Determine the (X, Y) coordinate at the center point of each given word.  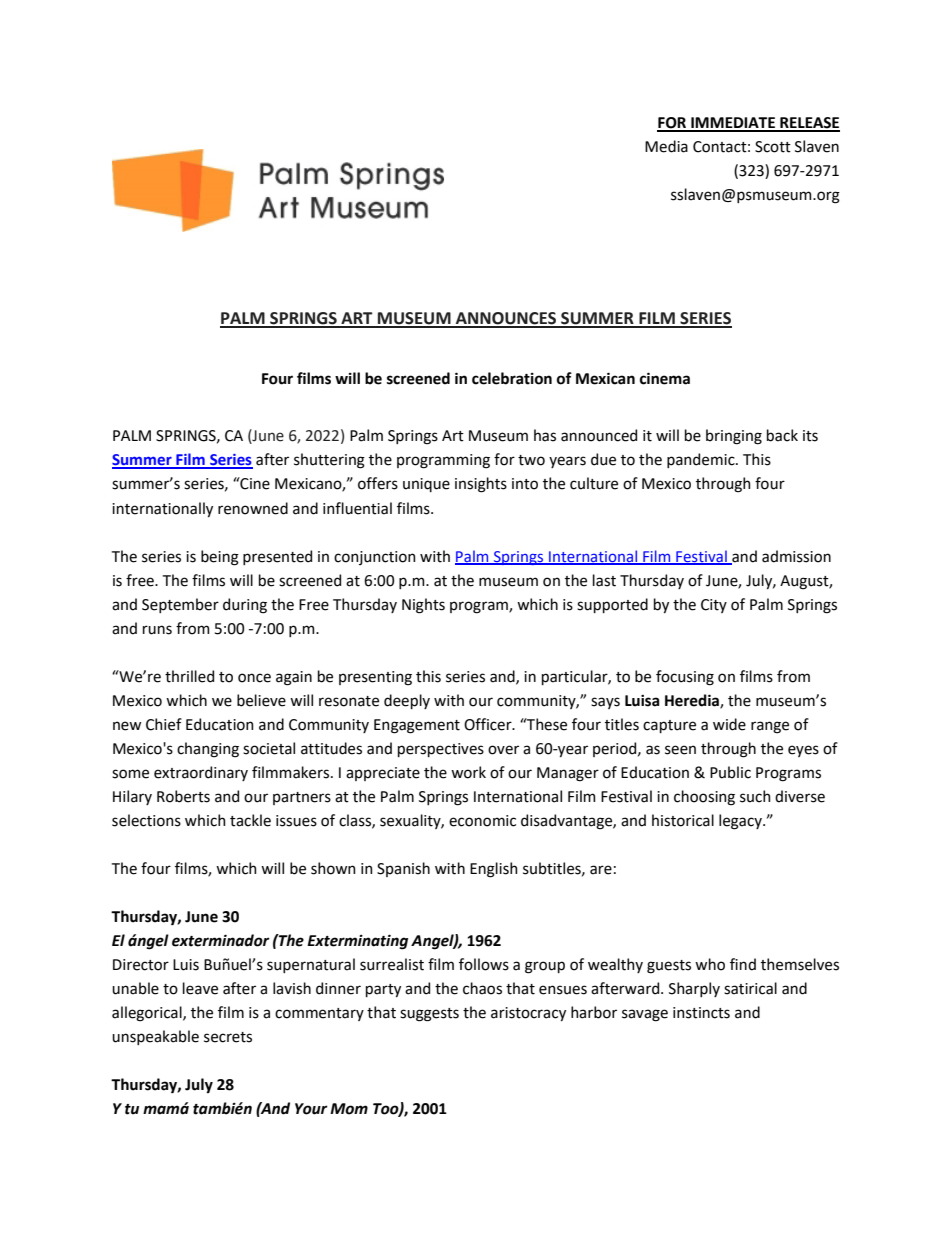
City (714, 606)
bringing (734, 437)
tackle (250, 820)
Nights (423, 606)
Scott (773, 147)
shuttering (329, 461)
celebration (512, 378)
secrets (228, 1037)
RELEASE (809, 124)
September (180, 605)
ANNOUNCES (506, 319)
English (494, 870)
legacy (741, 822)
